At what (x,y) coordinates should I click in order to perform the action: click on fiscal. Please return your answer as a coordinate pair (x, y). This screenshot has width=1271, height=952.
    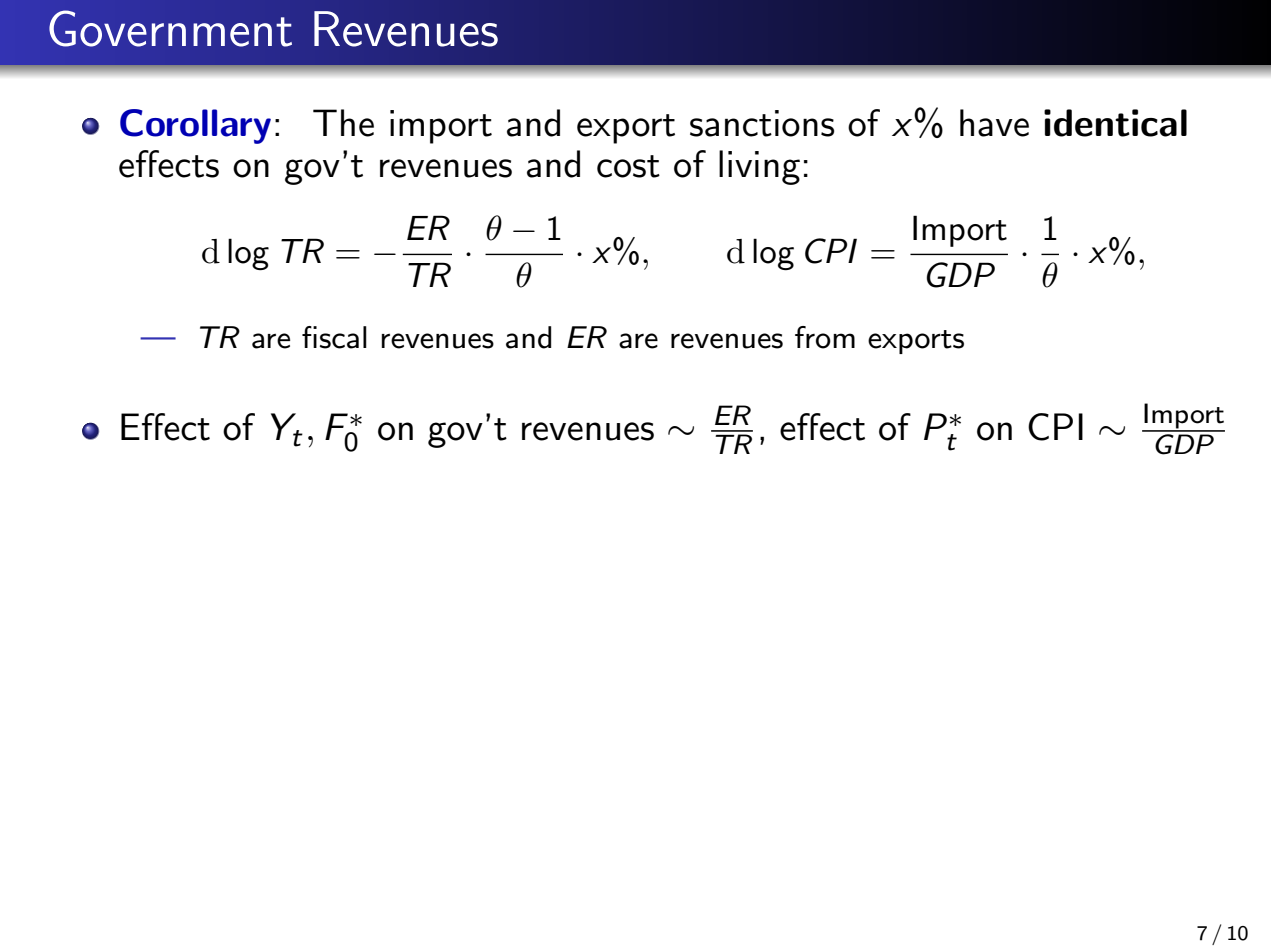
    Looking at the image, I should click on (334, 337).
